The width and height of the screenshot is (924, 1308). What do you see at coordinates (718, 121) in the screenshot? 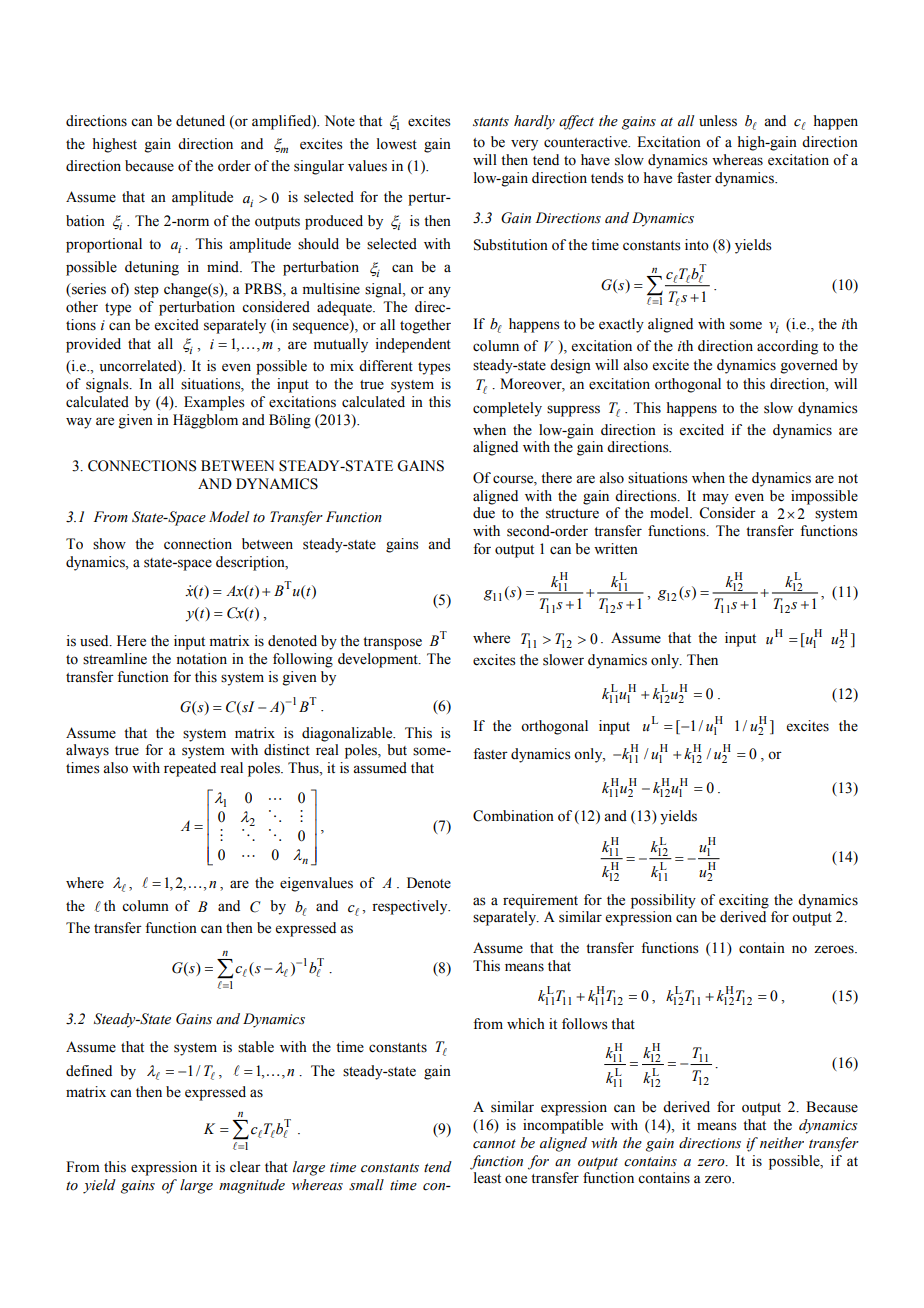
I see `unless` at bounding box center [718, 121].
